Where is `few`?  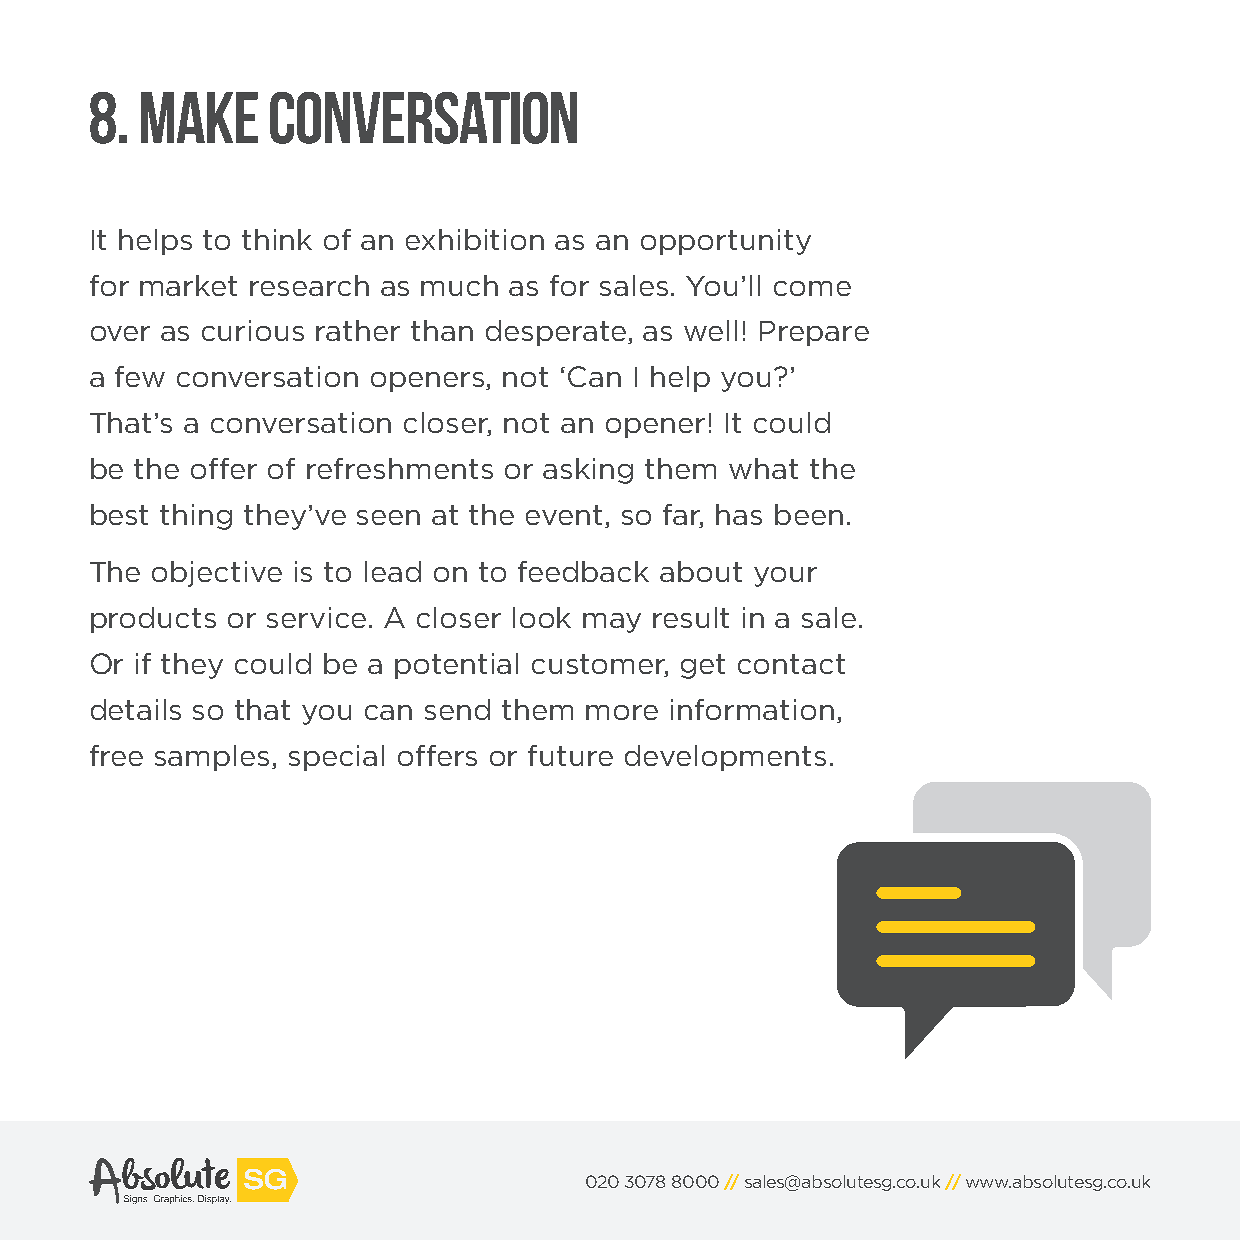
few is located at coordinates (140, 376).
